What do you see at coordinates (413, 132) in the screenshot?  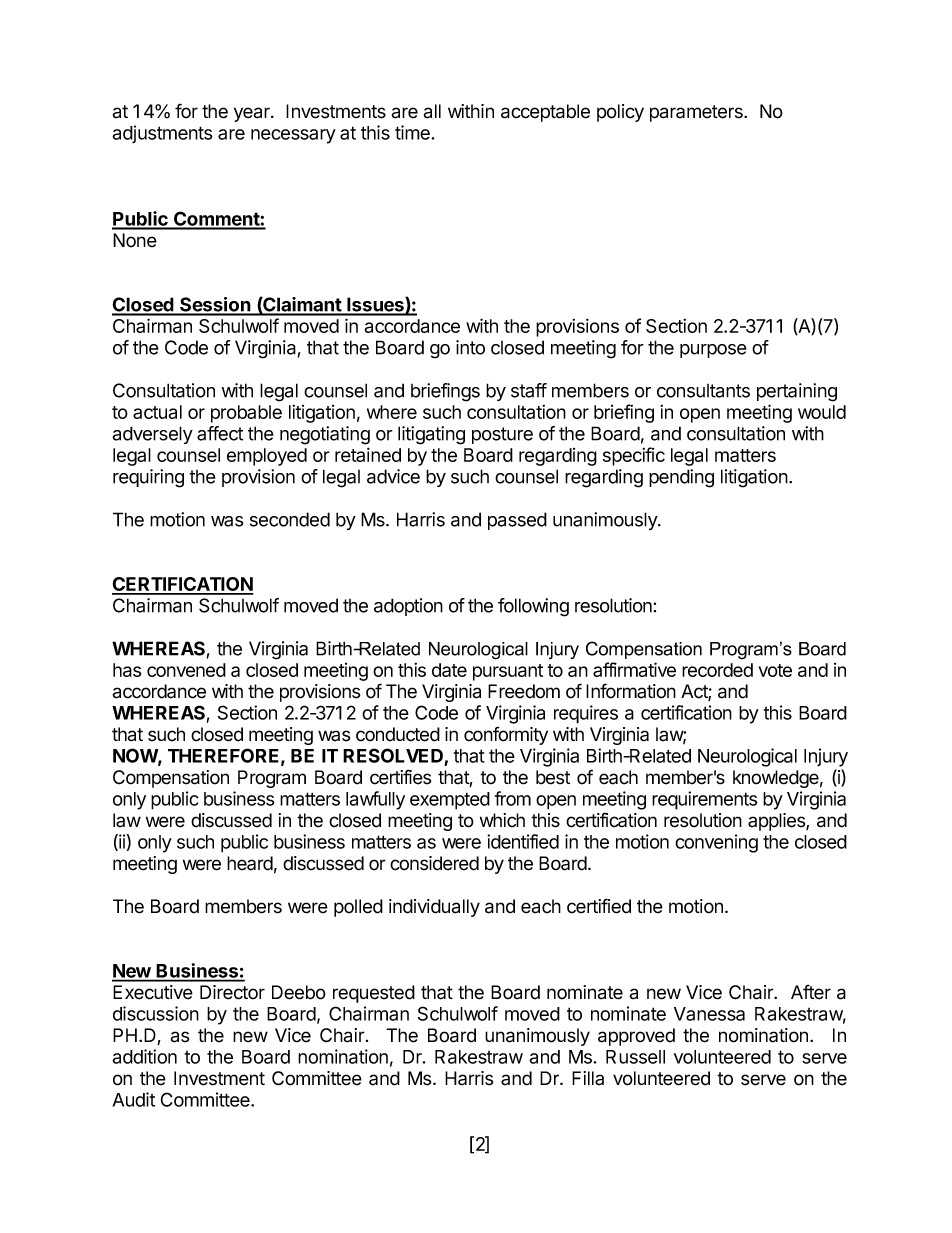 I see `time` at bounding box center [413, 132].
